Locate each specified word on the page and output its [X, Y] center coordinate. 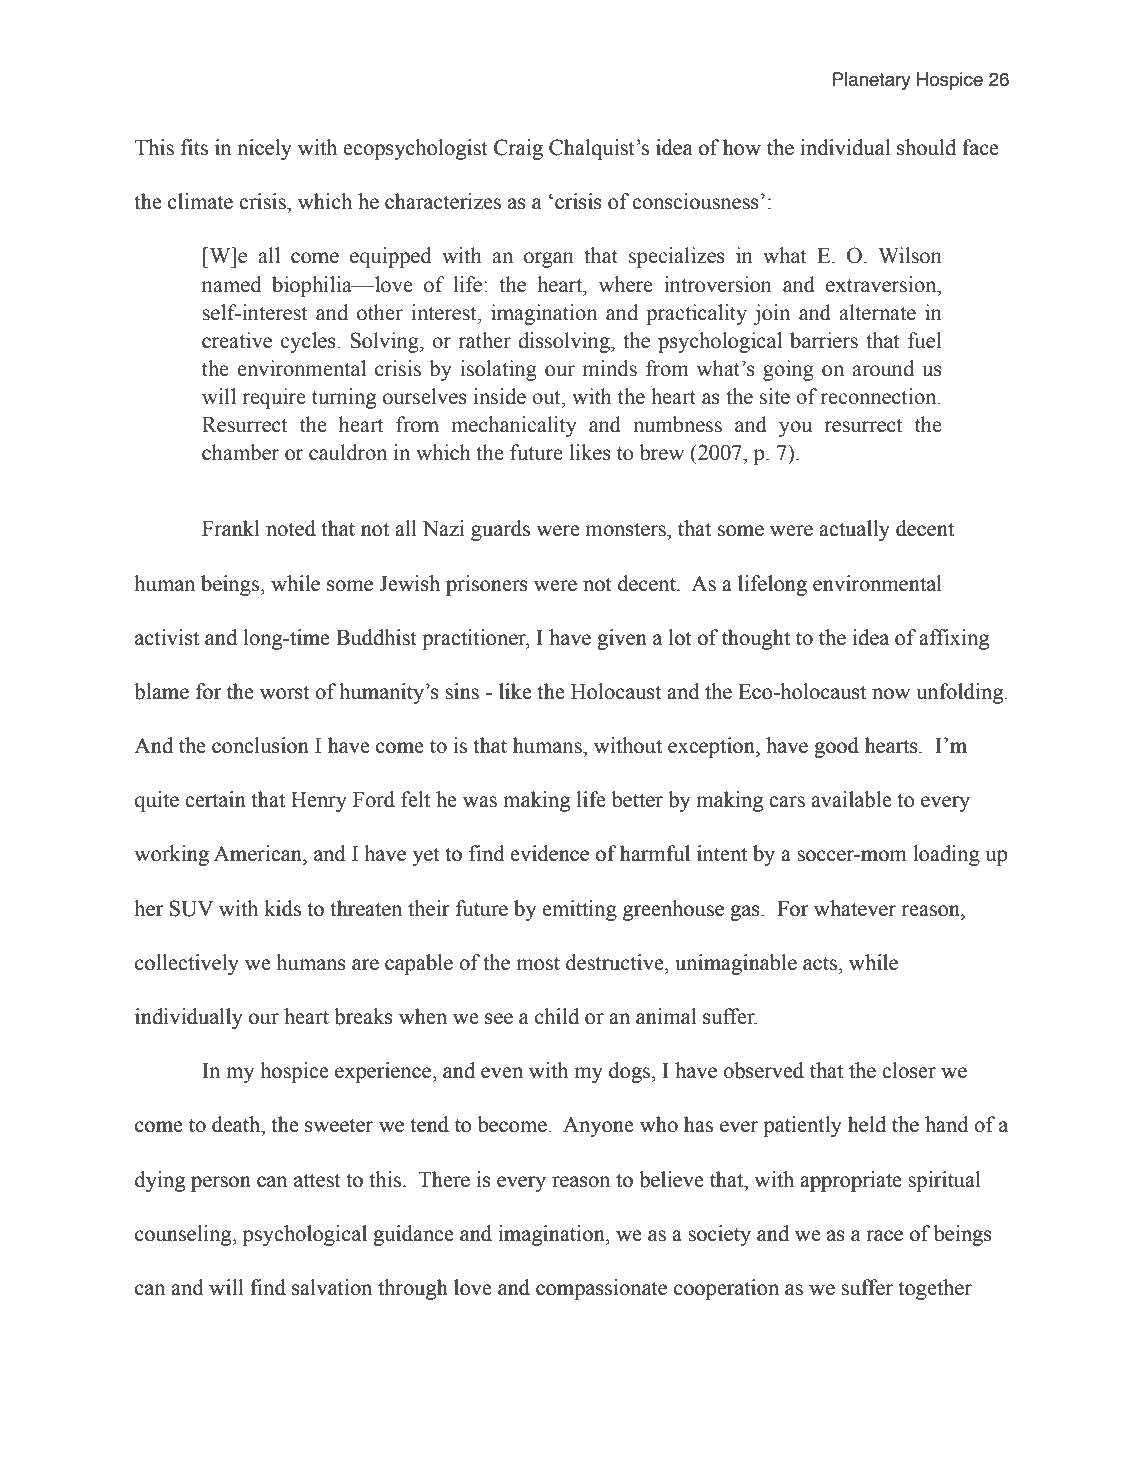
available [851, 799]
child [557, 1016]
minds [610, 368]
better [637, 799]
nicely [264, 149]
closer [909, 1070]
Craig [518, 149]
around [883, 368]
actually [854, 530]
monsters [626, 529]
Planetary [872, 81]
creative [237, 340]
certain [215, 799]
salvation [332, 1287]
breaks [363, 1016]
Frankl [231, 528]
